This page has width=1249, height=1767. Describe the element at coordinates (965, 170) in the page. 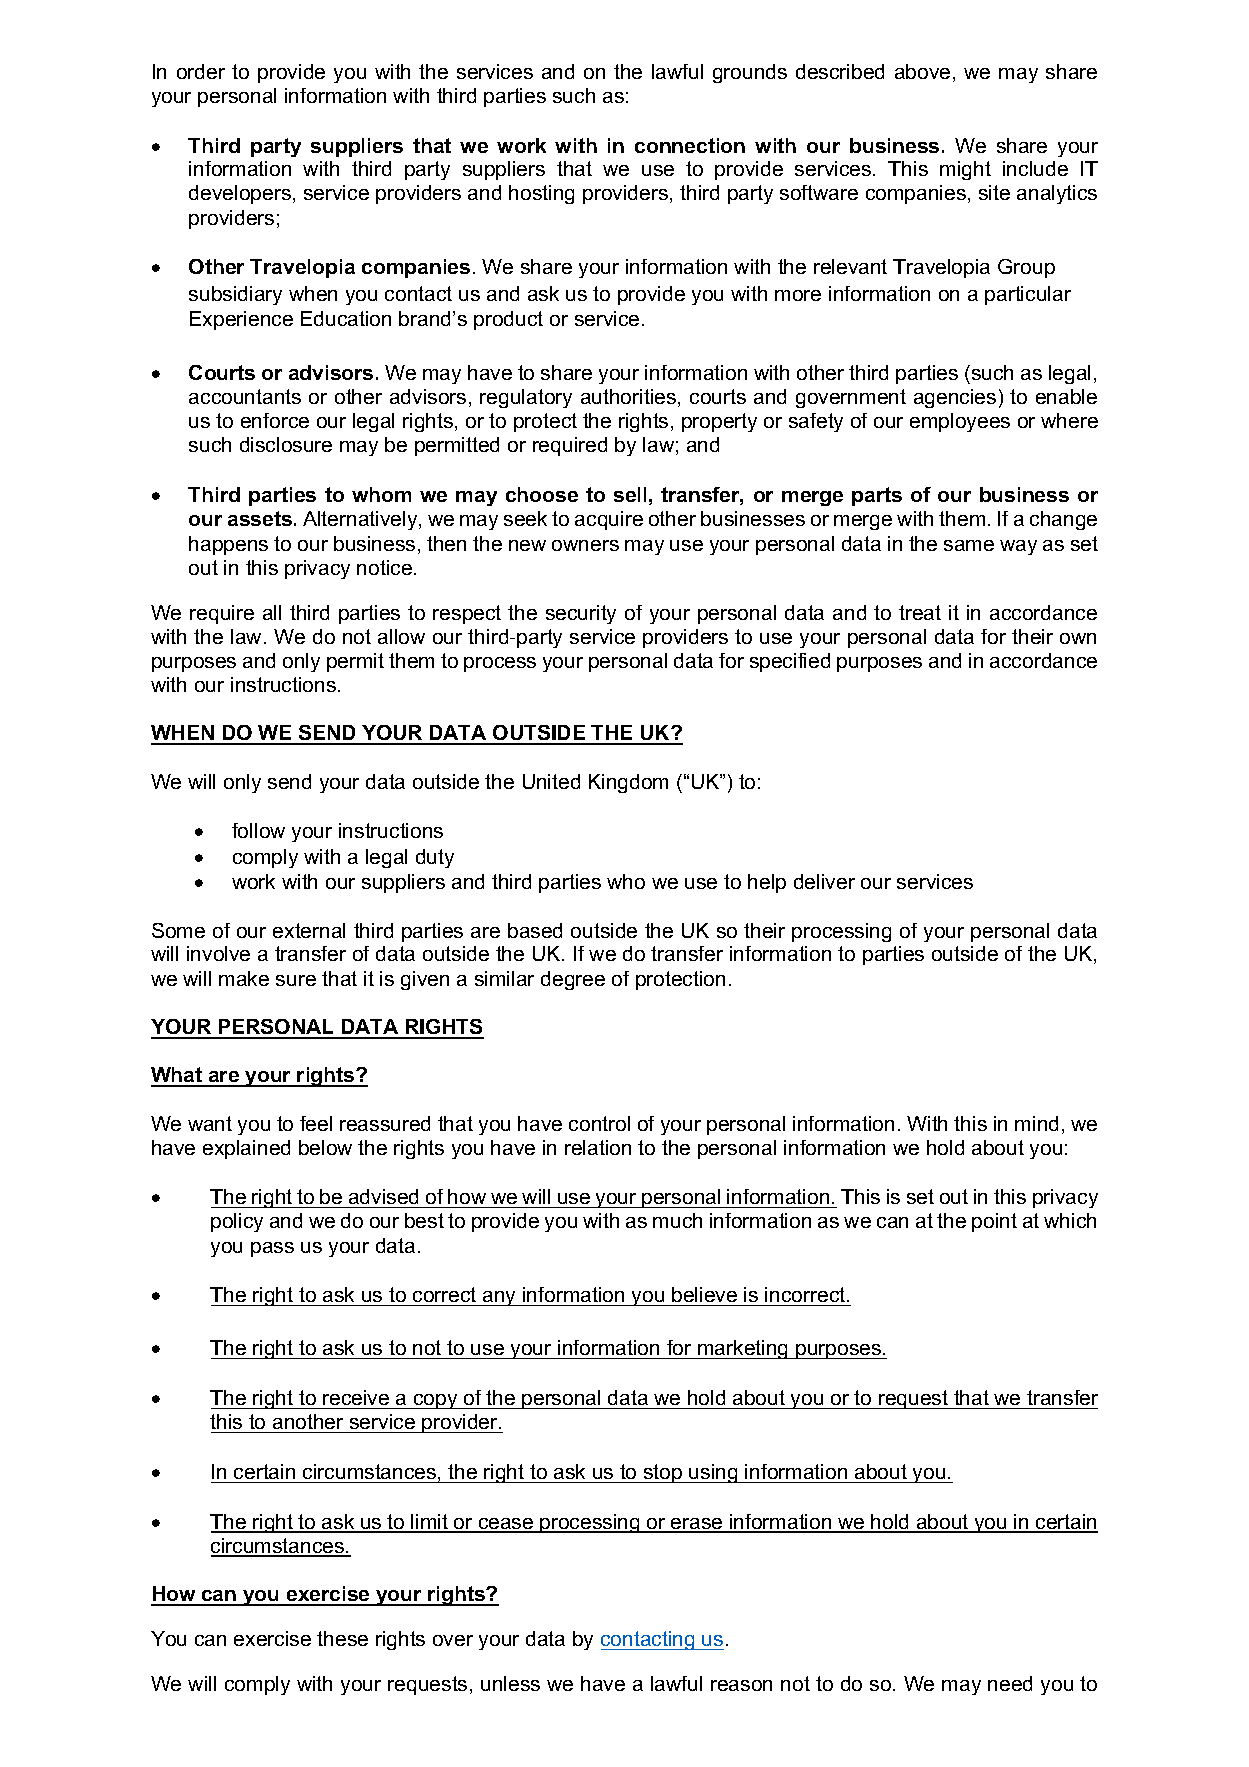

I see `might` at that location.
